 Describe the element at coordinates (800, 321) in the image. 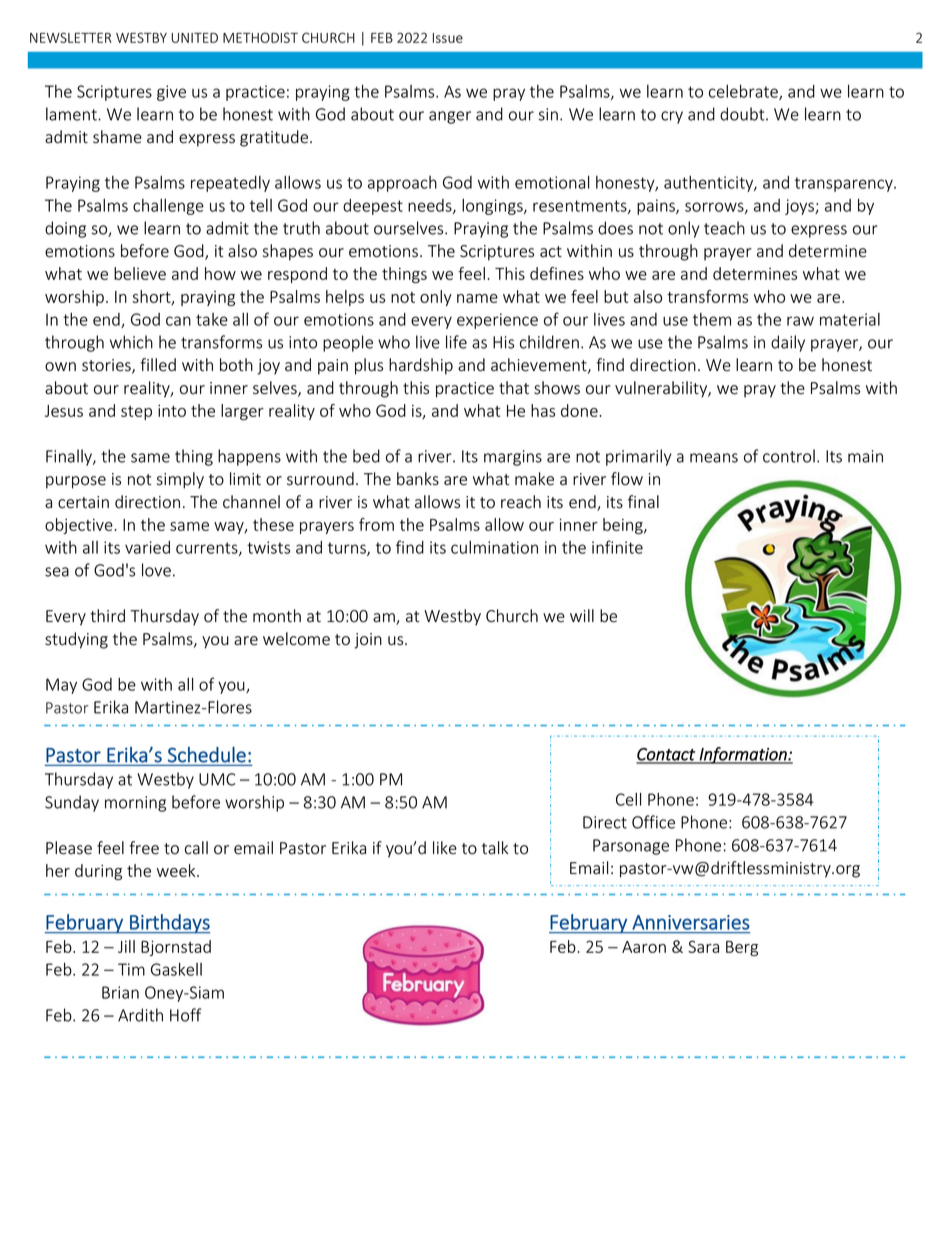

I see `raw` at that location.
